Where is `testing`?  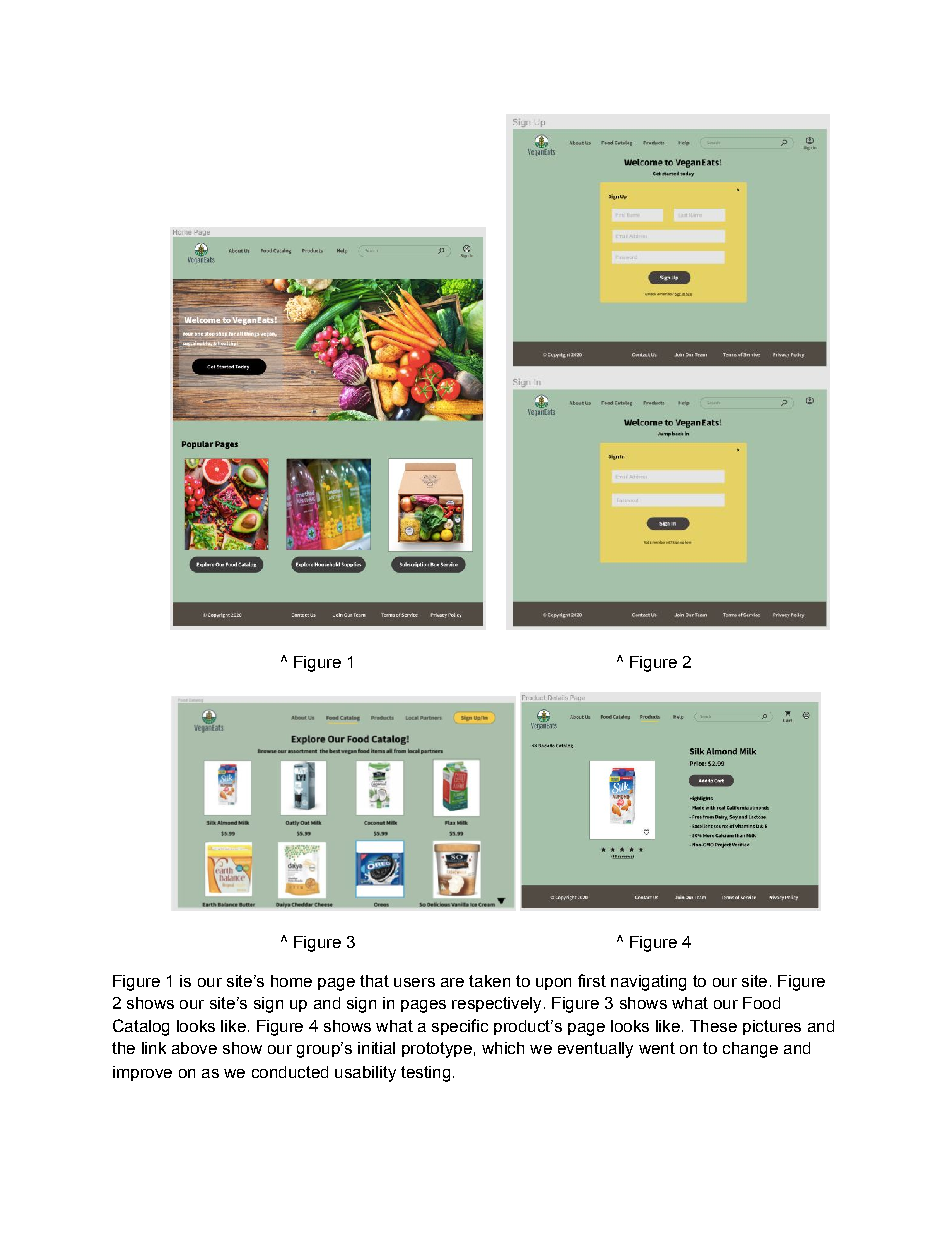
testing is located at coordinates (425, 1074).
